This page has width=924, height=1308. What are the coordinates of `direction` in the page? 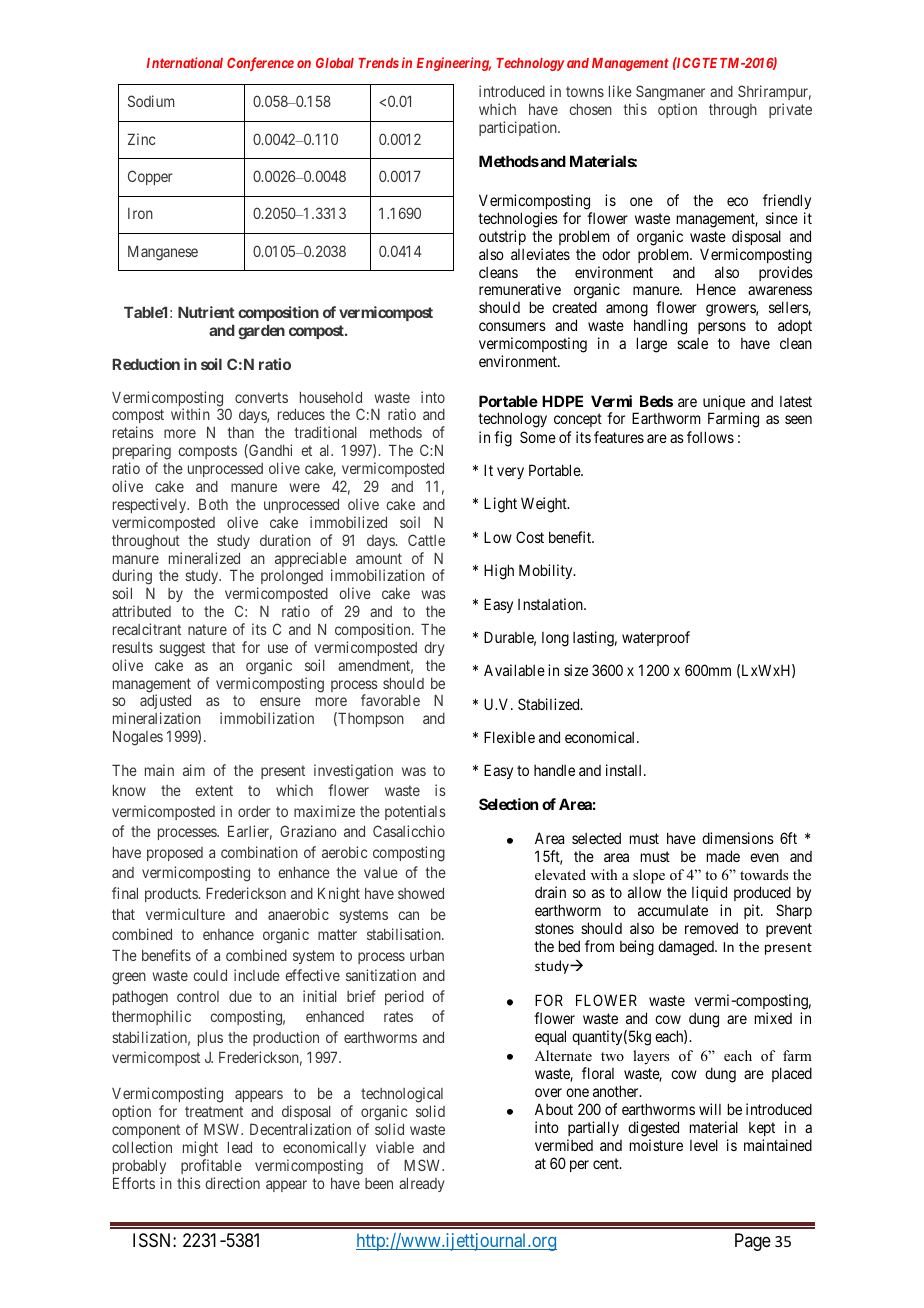 It's located at (232, 1183).
